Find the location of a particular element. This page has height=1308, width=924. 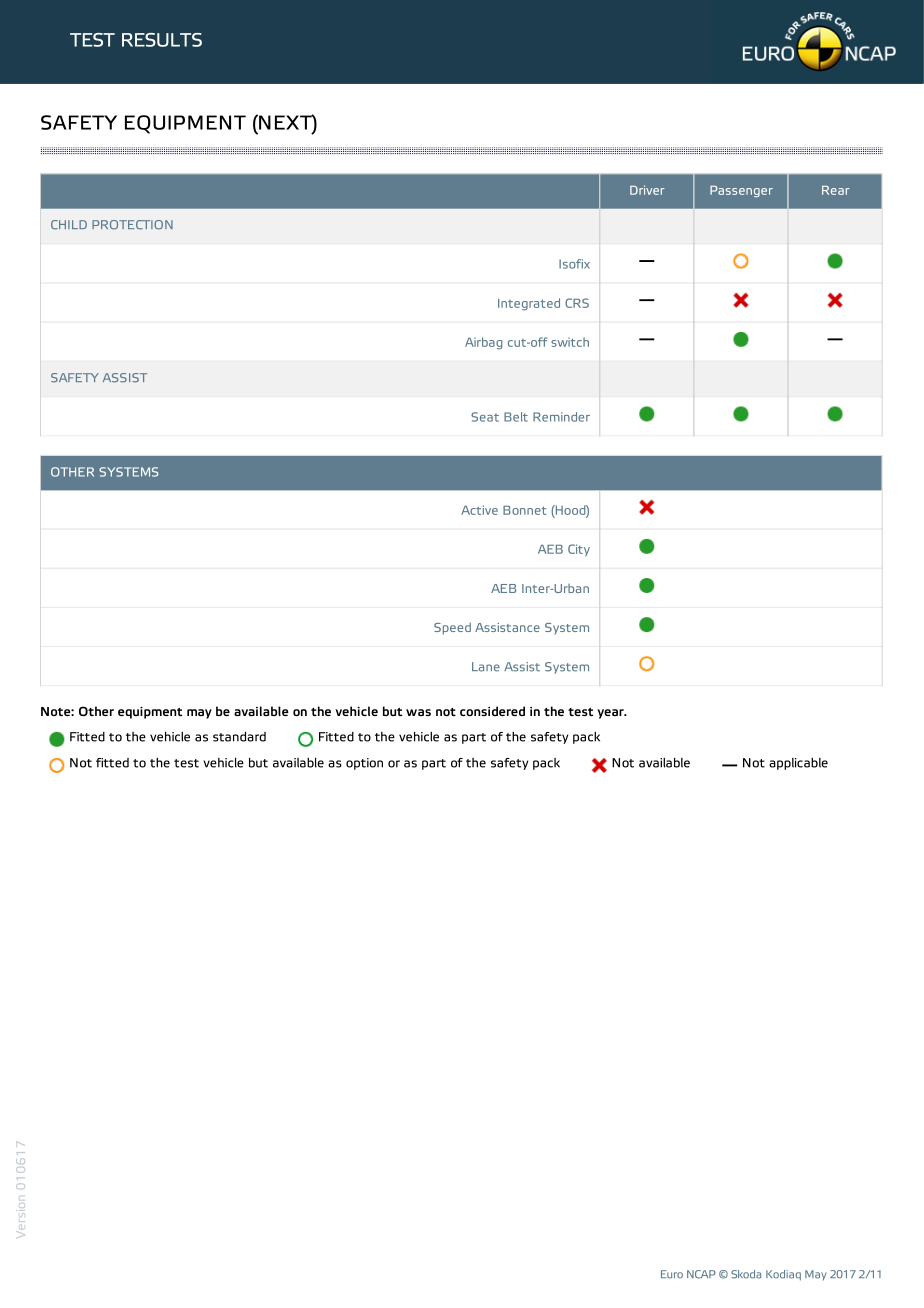

applicable is located at coordinates (798, 764).
